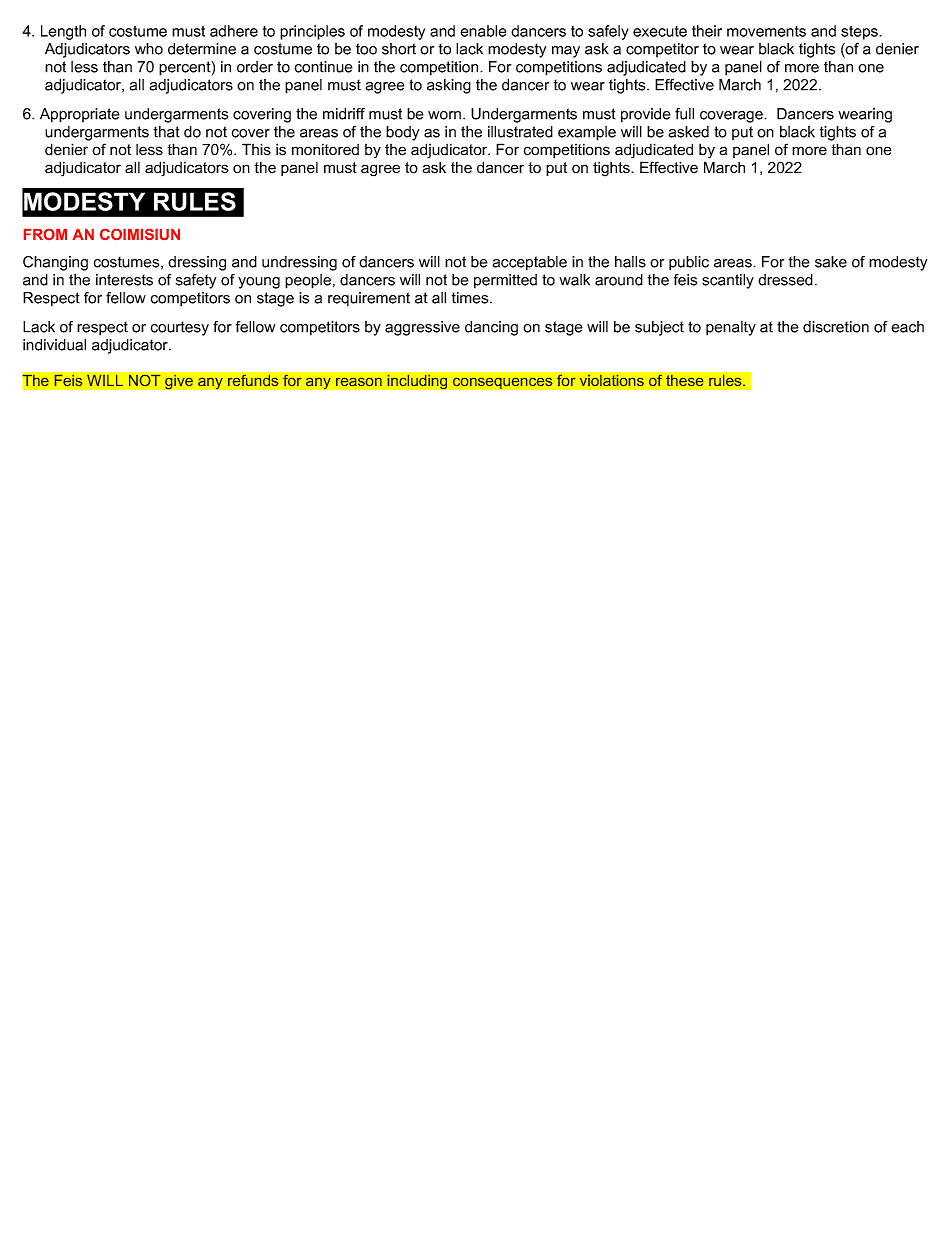 The width and height of the page is (952, 1233). Describe the element at coordinates (124, 280) in the page. I see `interests` at that location.
